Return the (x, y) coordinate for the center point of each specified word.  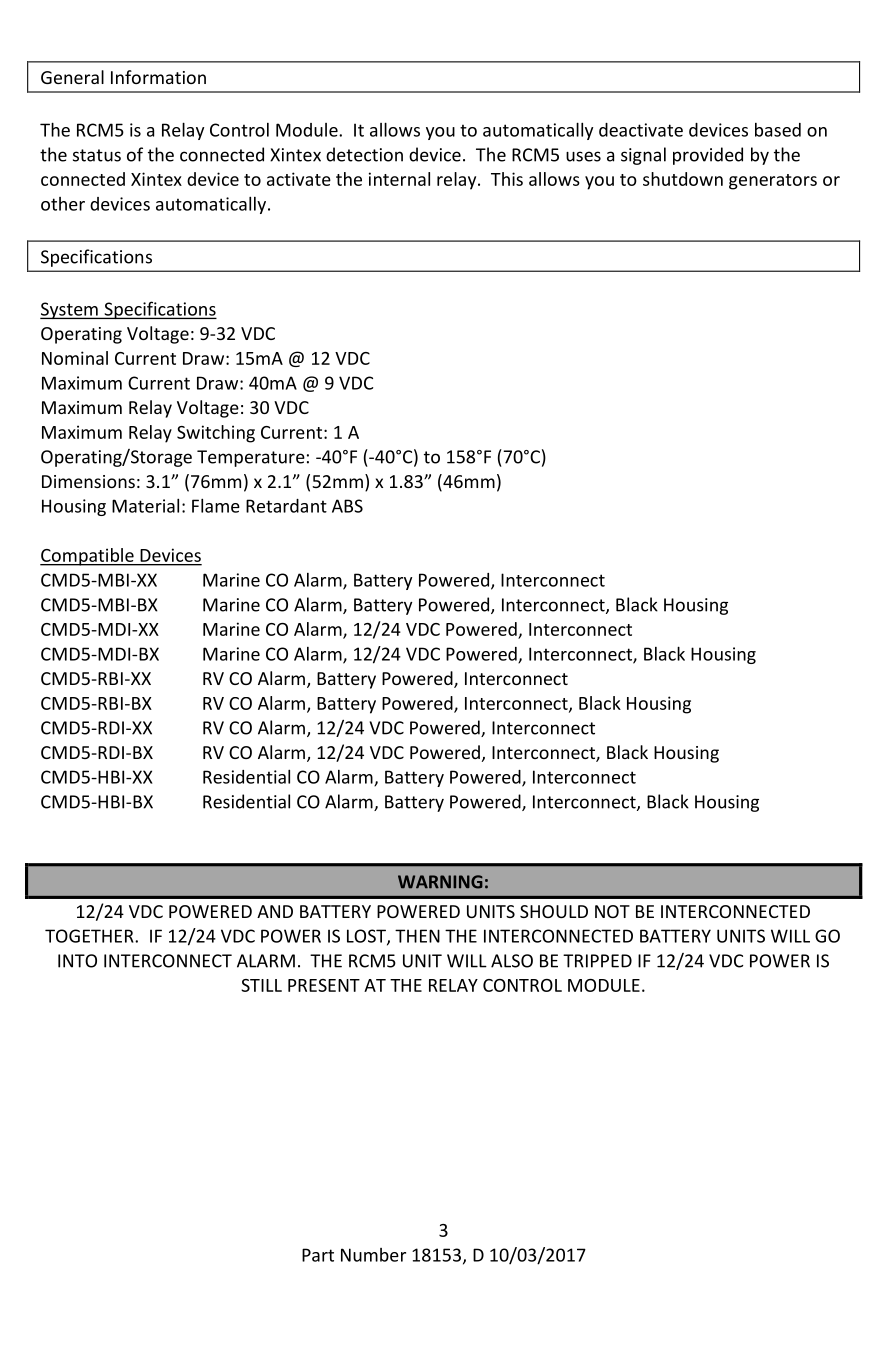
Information (158, 77)
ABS (347, 506)
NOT (612, 911)
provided (708, 156)
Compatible (88, 557)
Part (318, 1255)
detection (364, 154)
